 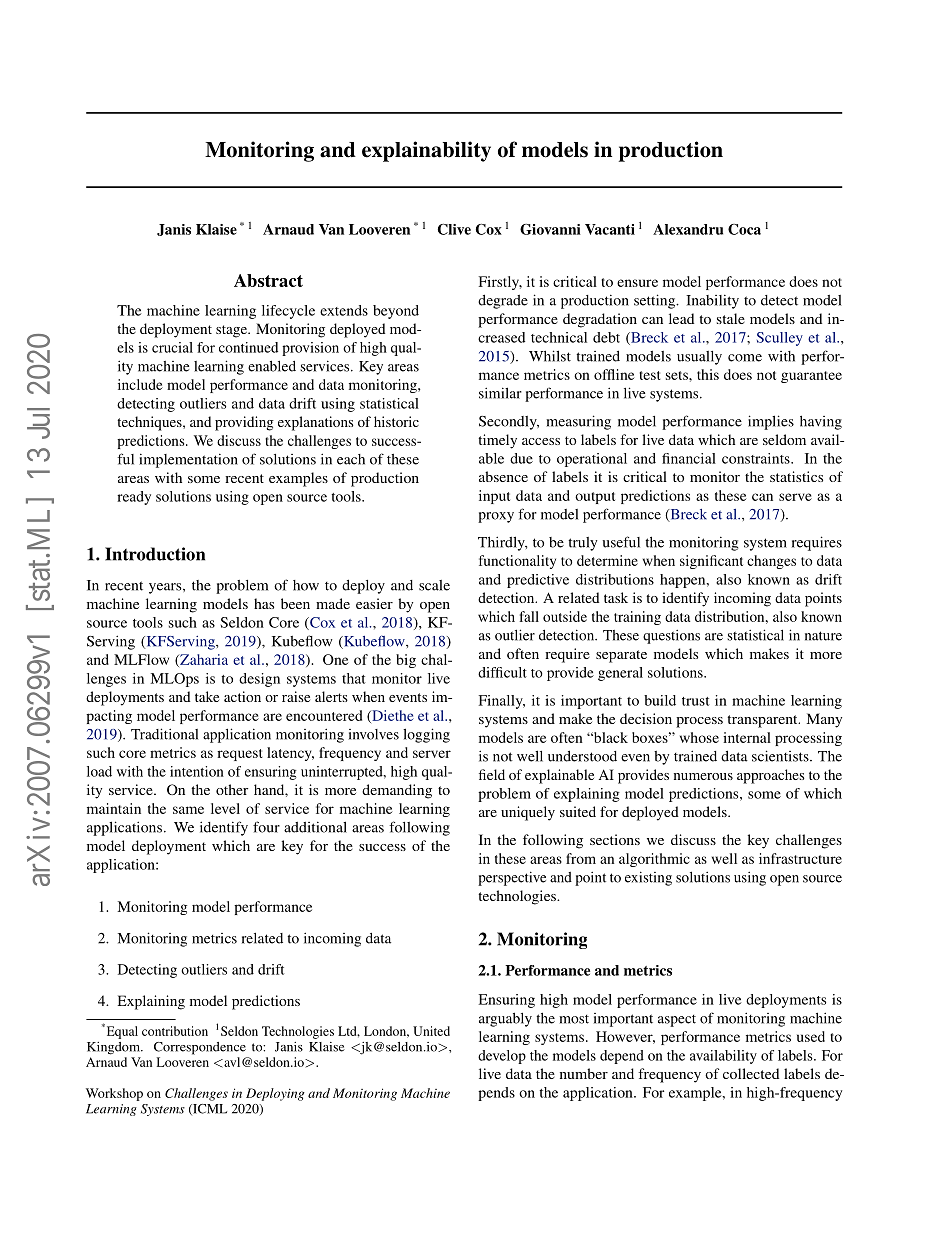 I want to click on Coca, so click(x=744, y=229).
